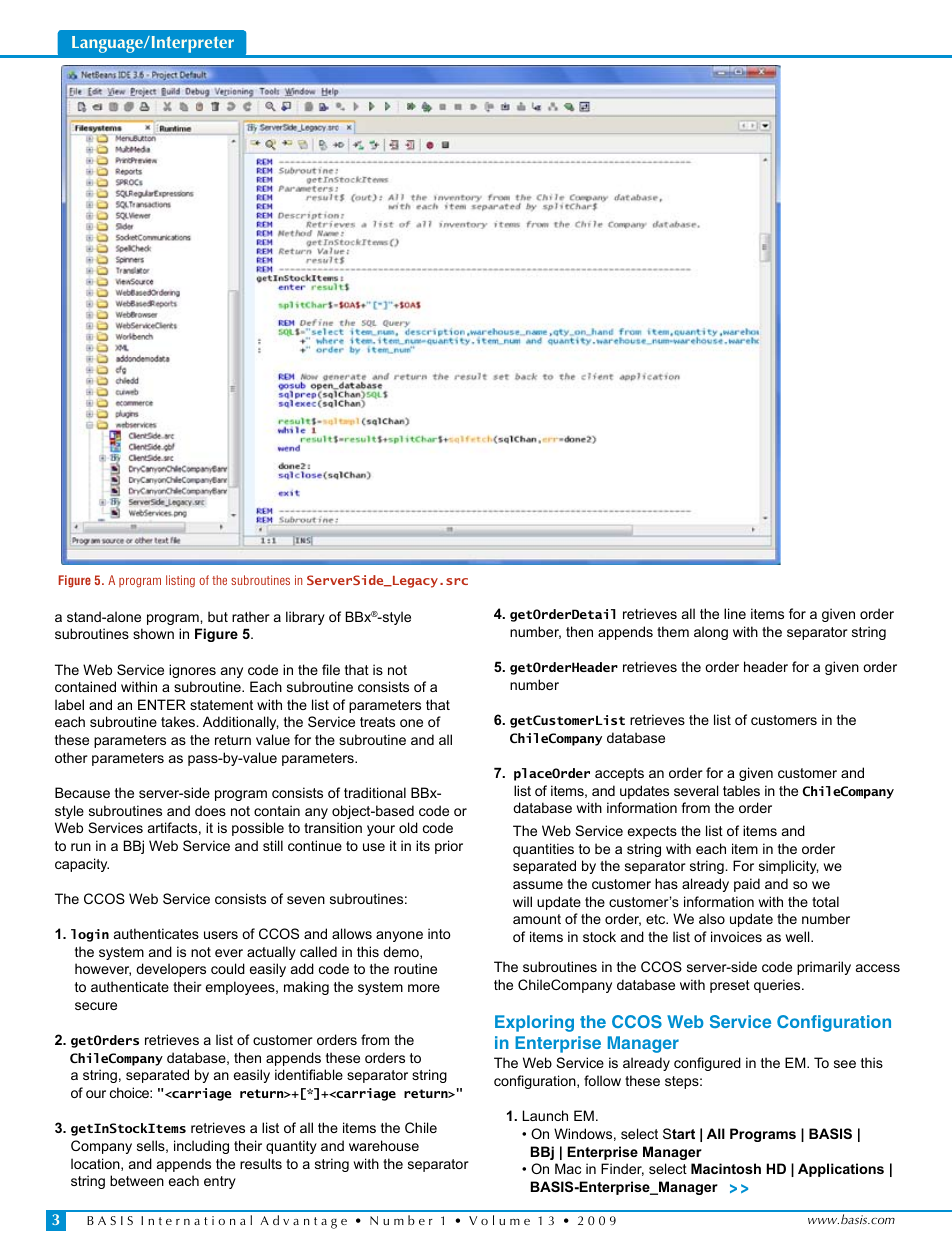 The width and height of the document is (952, 1256). I want to click on tables, so click(741, 790).
